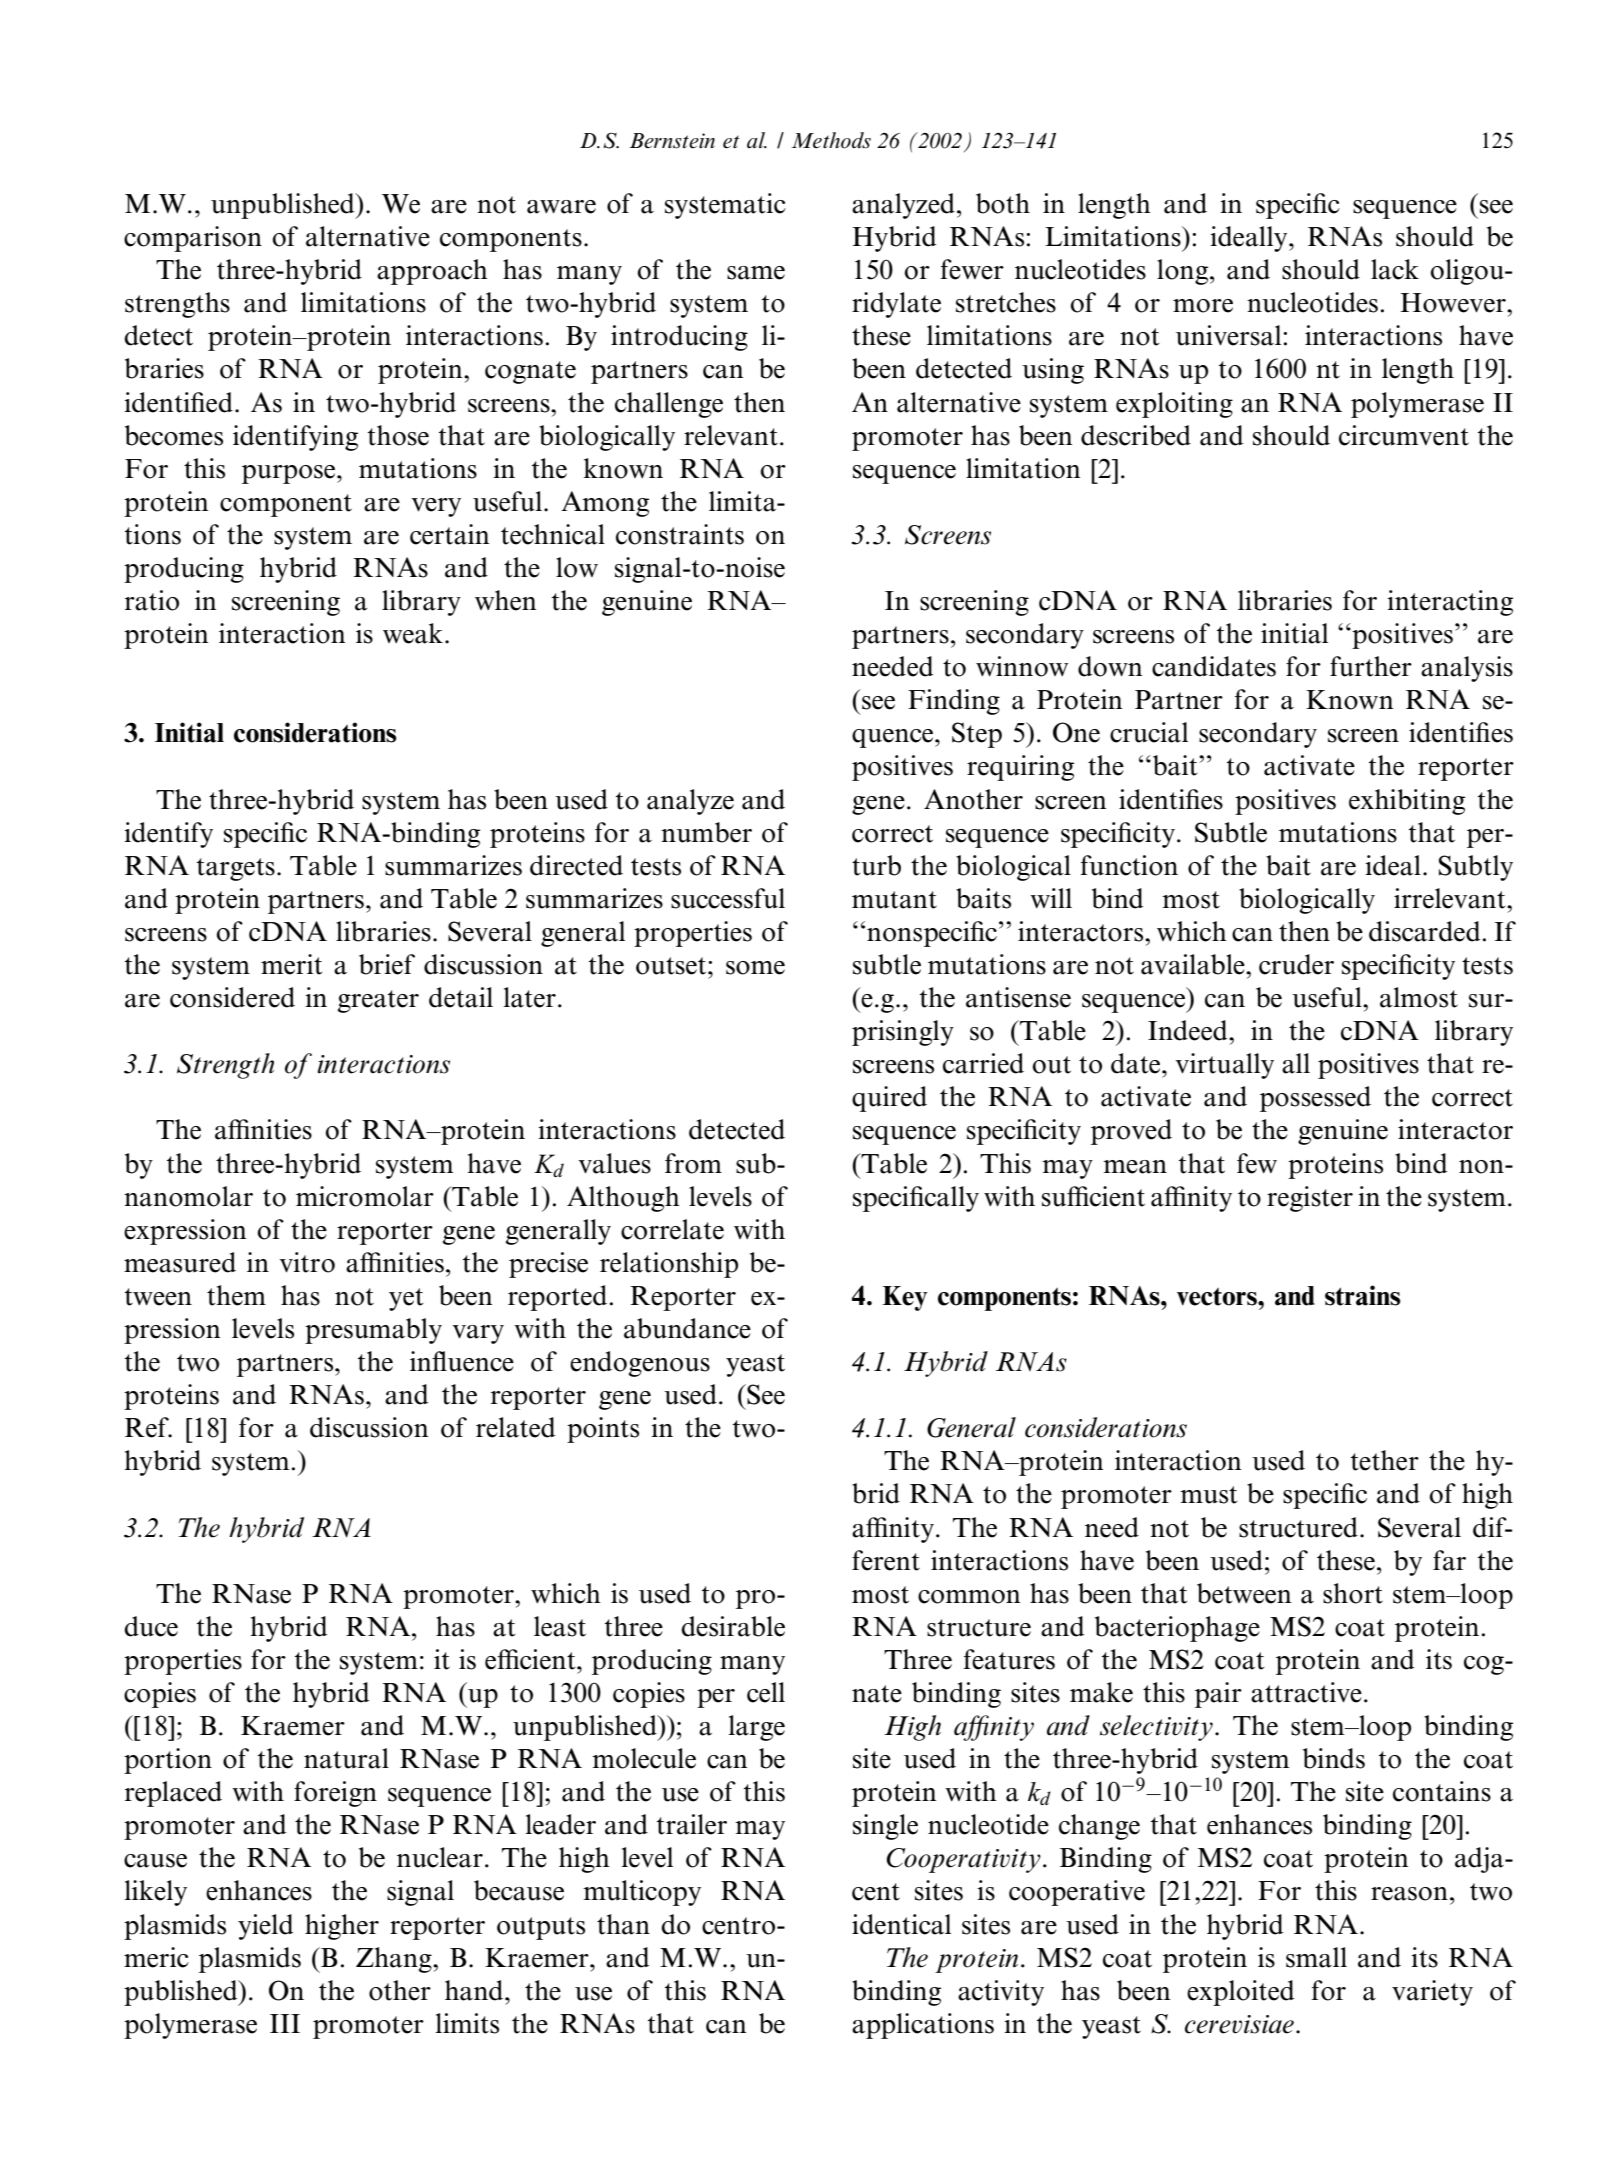 This screenshot has width=1619, height=2167. What do you see at coordinates (1395, 269) in the screenshot?
I see `lack` at bounding box center [1395, 269].
